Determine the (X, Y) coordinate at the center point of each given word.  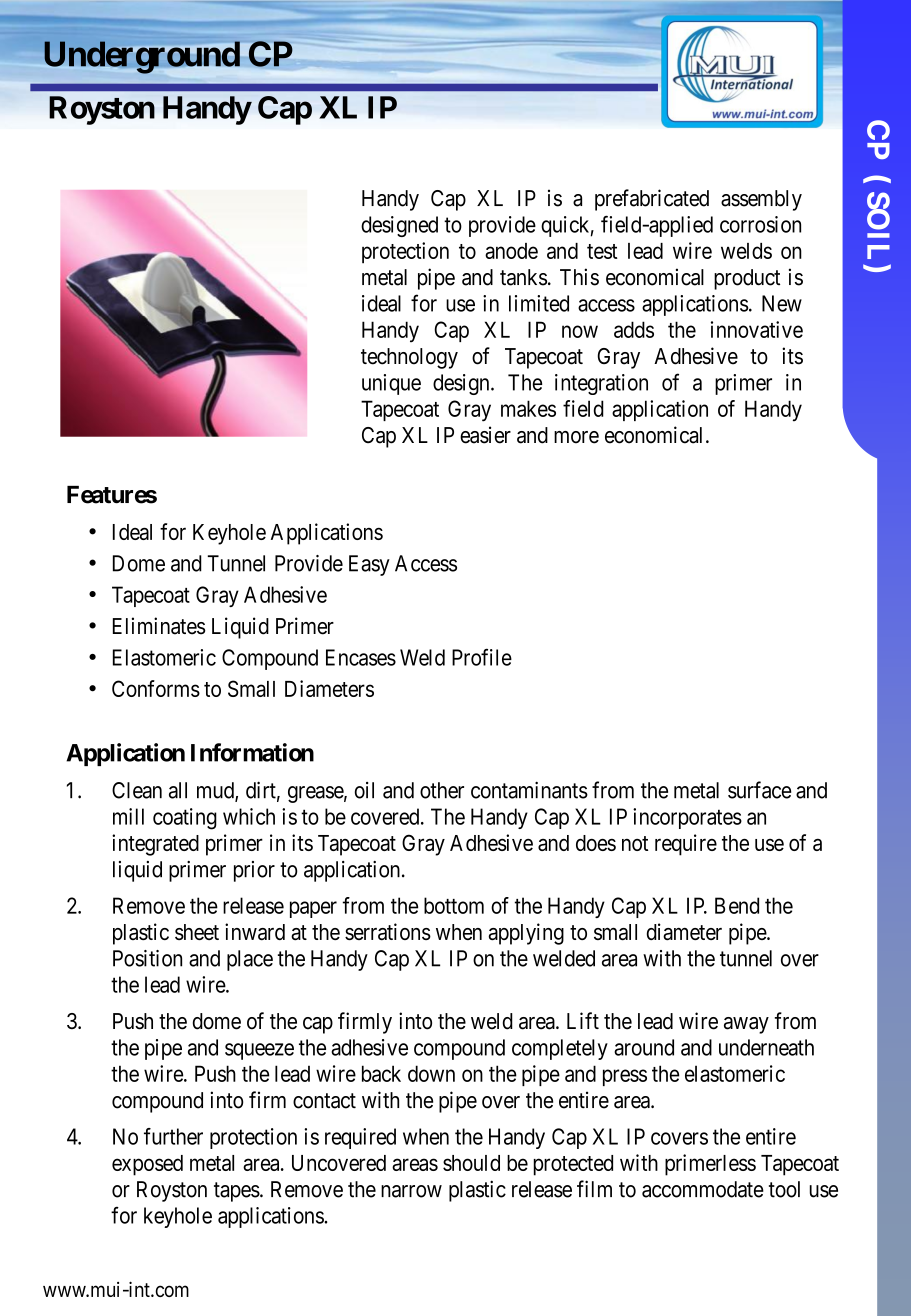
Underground (142, 57)
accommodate (703, 1189)
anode (511, 251)
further (173, 1136)
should (471, 1163)
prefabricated (652, 200)
